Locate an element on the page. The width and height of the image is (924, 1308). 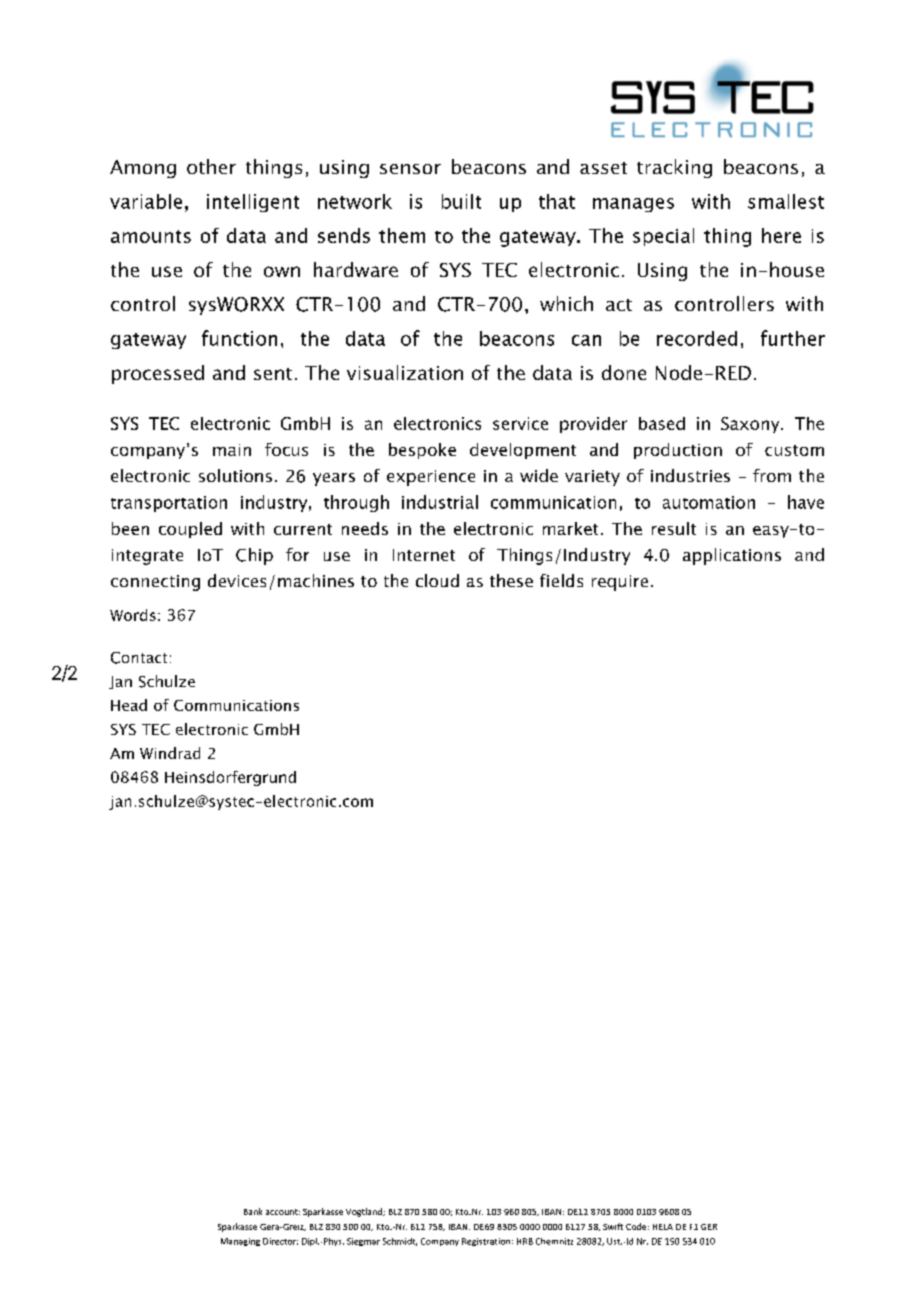
coupled is located at coordinates (190, 530).
